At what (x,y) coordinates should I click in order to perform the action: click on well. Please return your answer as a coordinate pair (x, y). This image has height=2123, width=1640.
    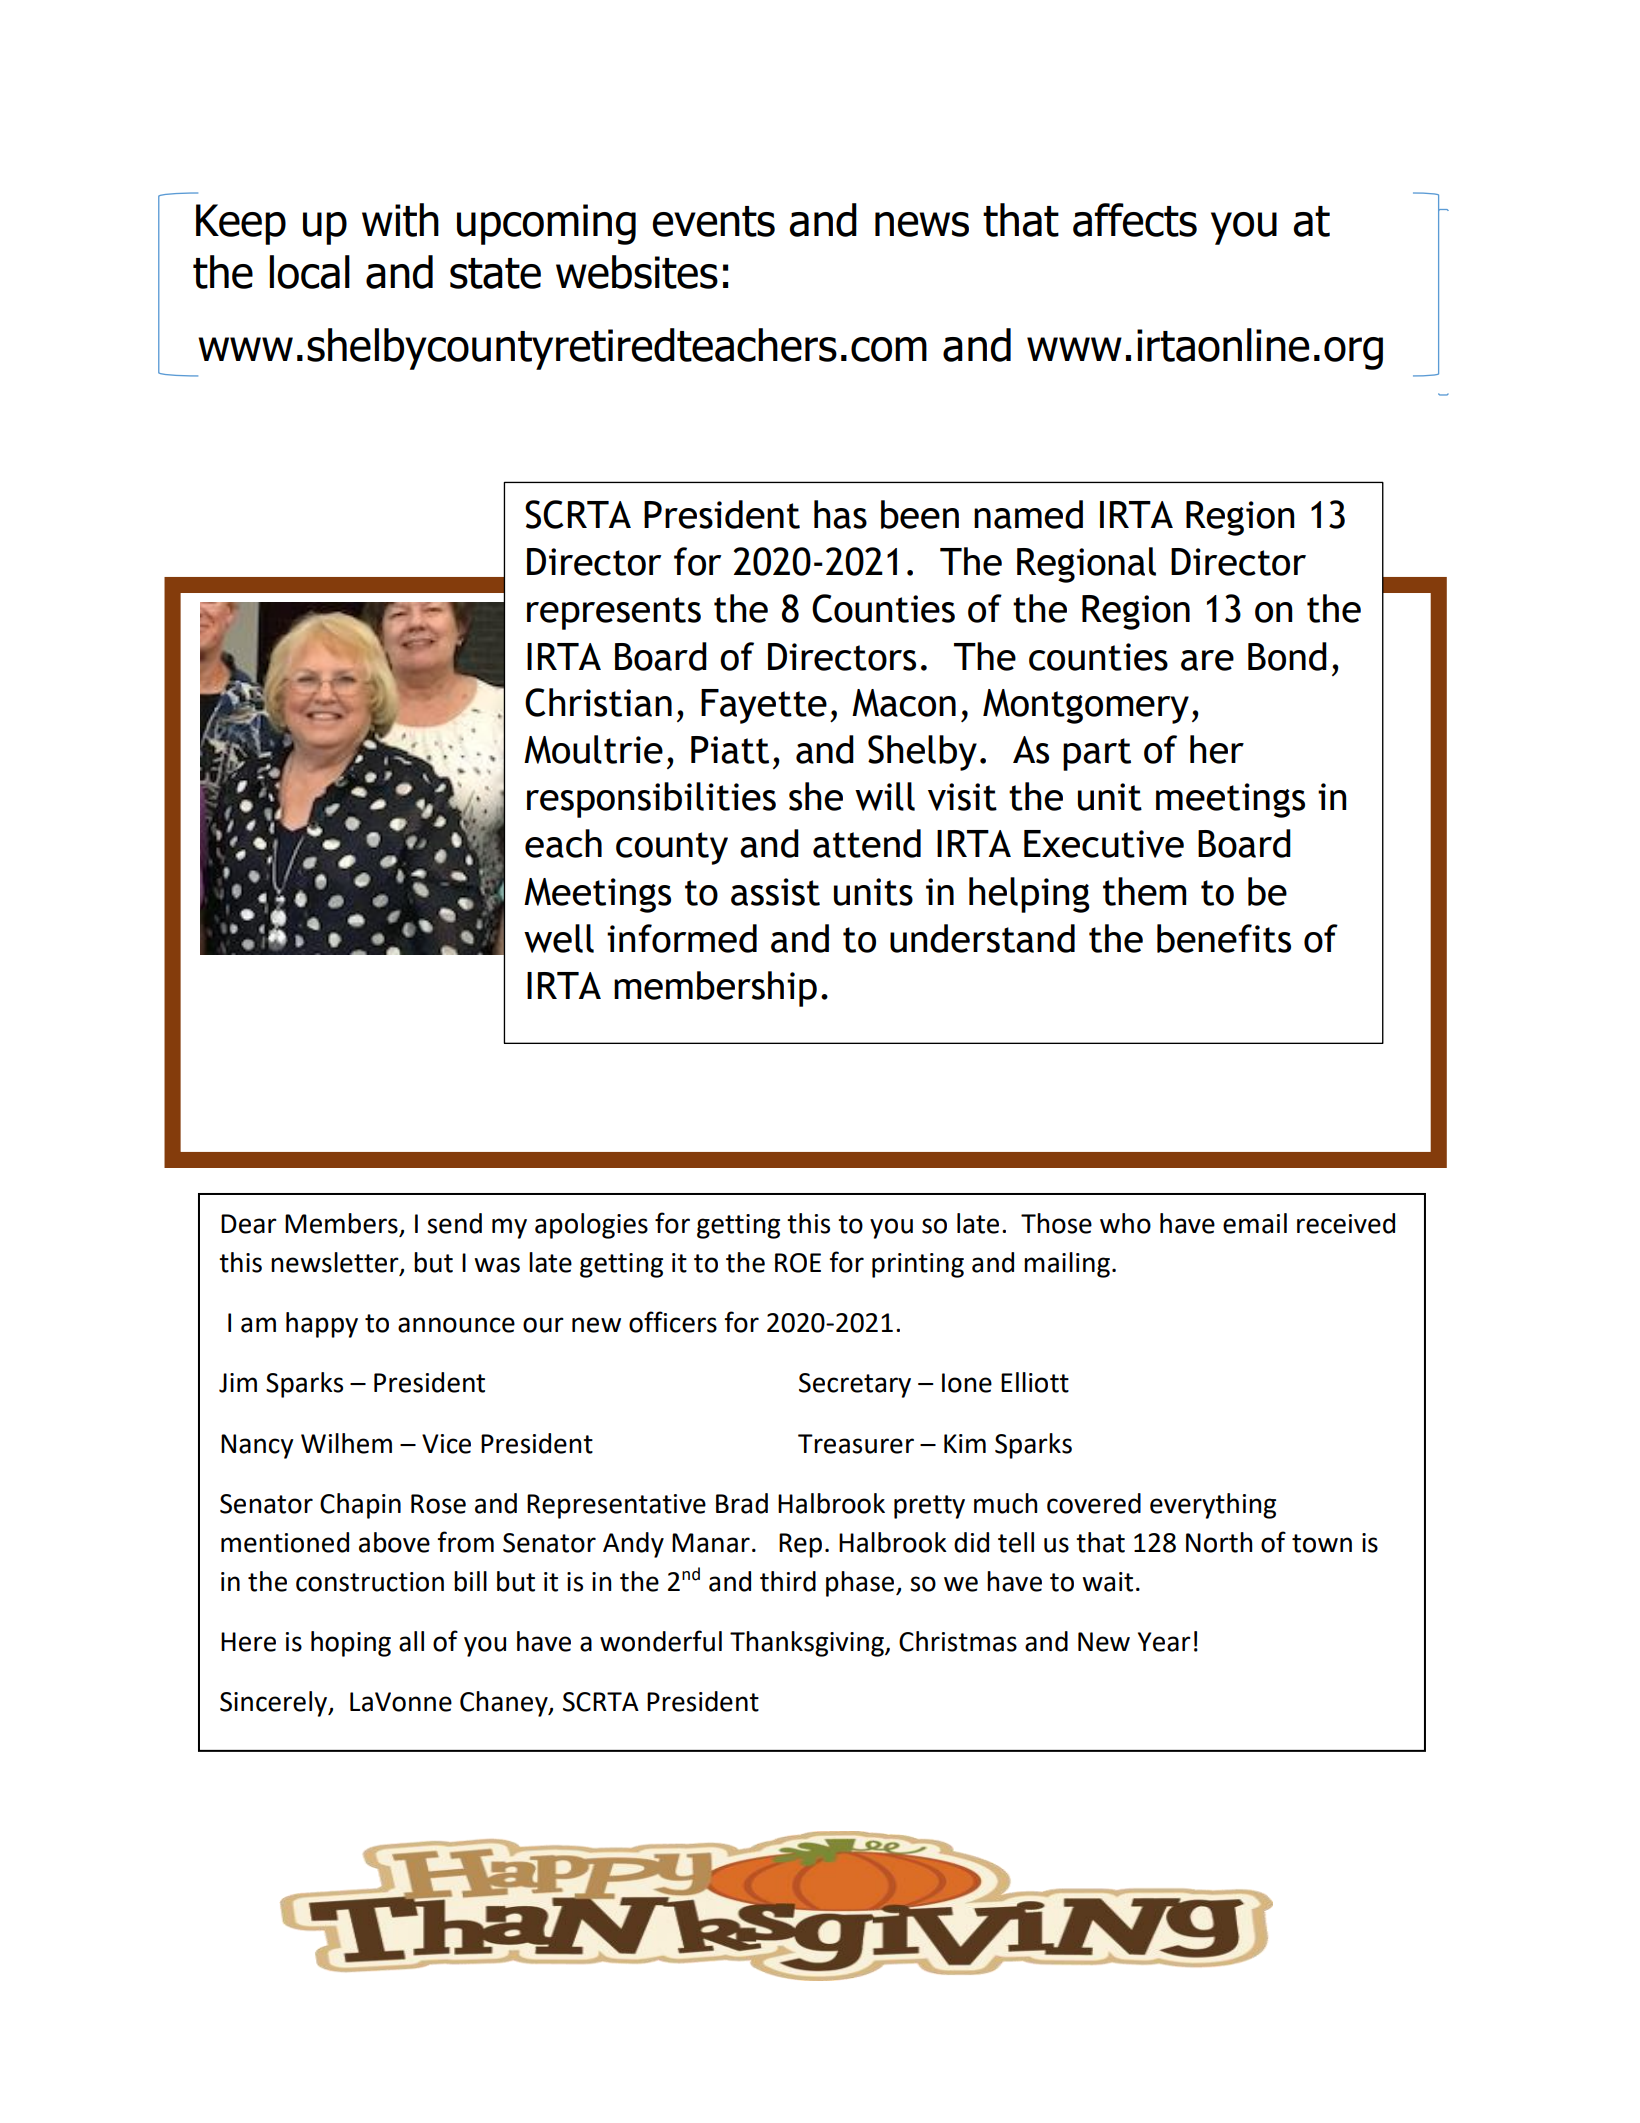
    Looking at the image, I should click on (559, 938).
